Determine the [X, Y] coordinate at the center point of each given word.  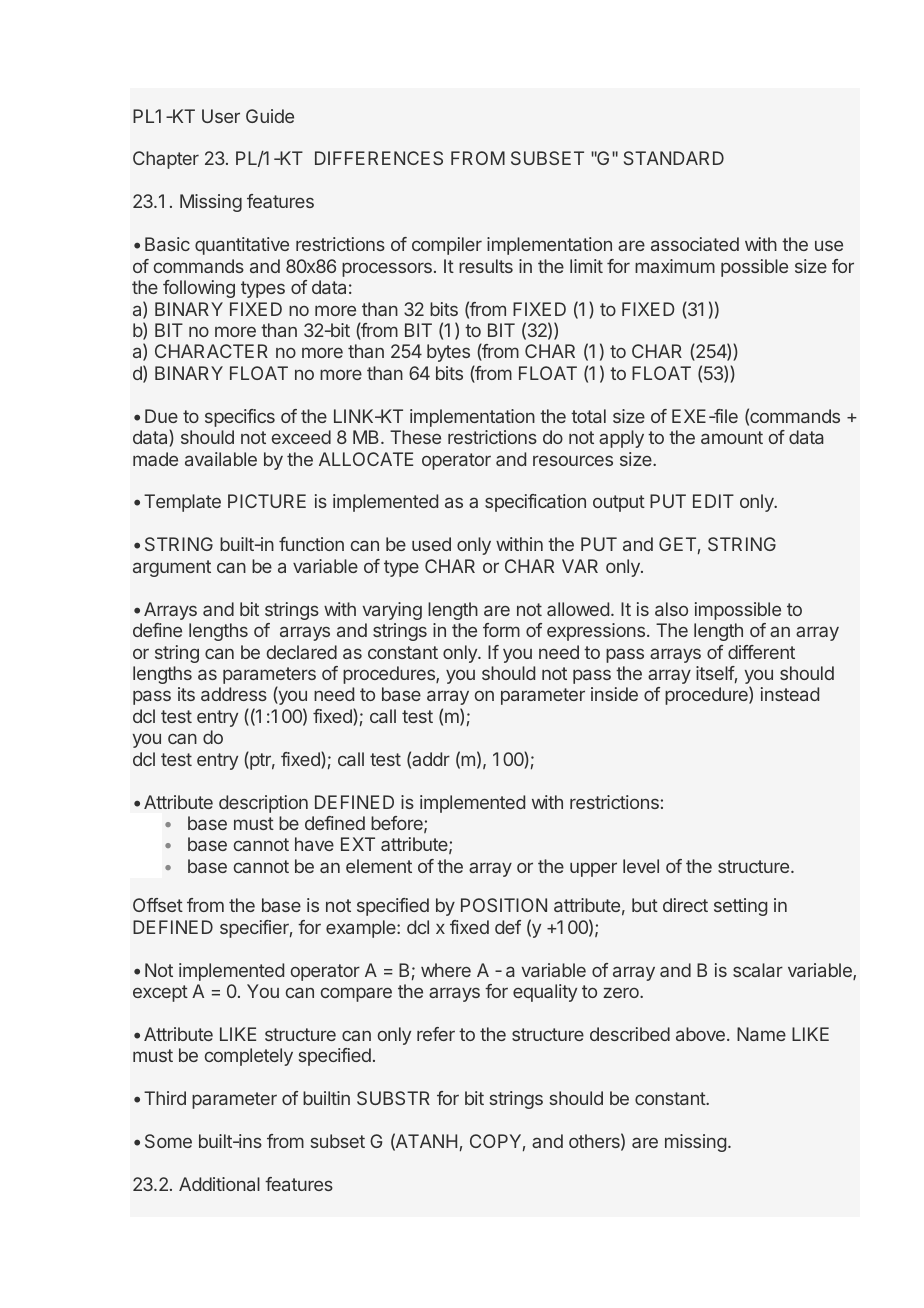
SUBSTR [393, 1098]
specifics [240, 418]
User [221, 116]
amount [732, 437]
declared [302, 652]
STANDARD [674, 158]
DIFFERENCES [379, 158]
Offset [158, 905]
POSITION [504, 905]
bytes [448, 353]
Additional [219, 1184]
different [761, 652]
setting [740, 907]
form [501, 630]
